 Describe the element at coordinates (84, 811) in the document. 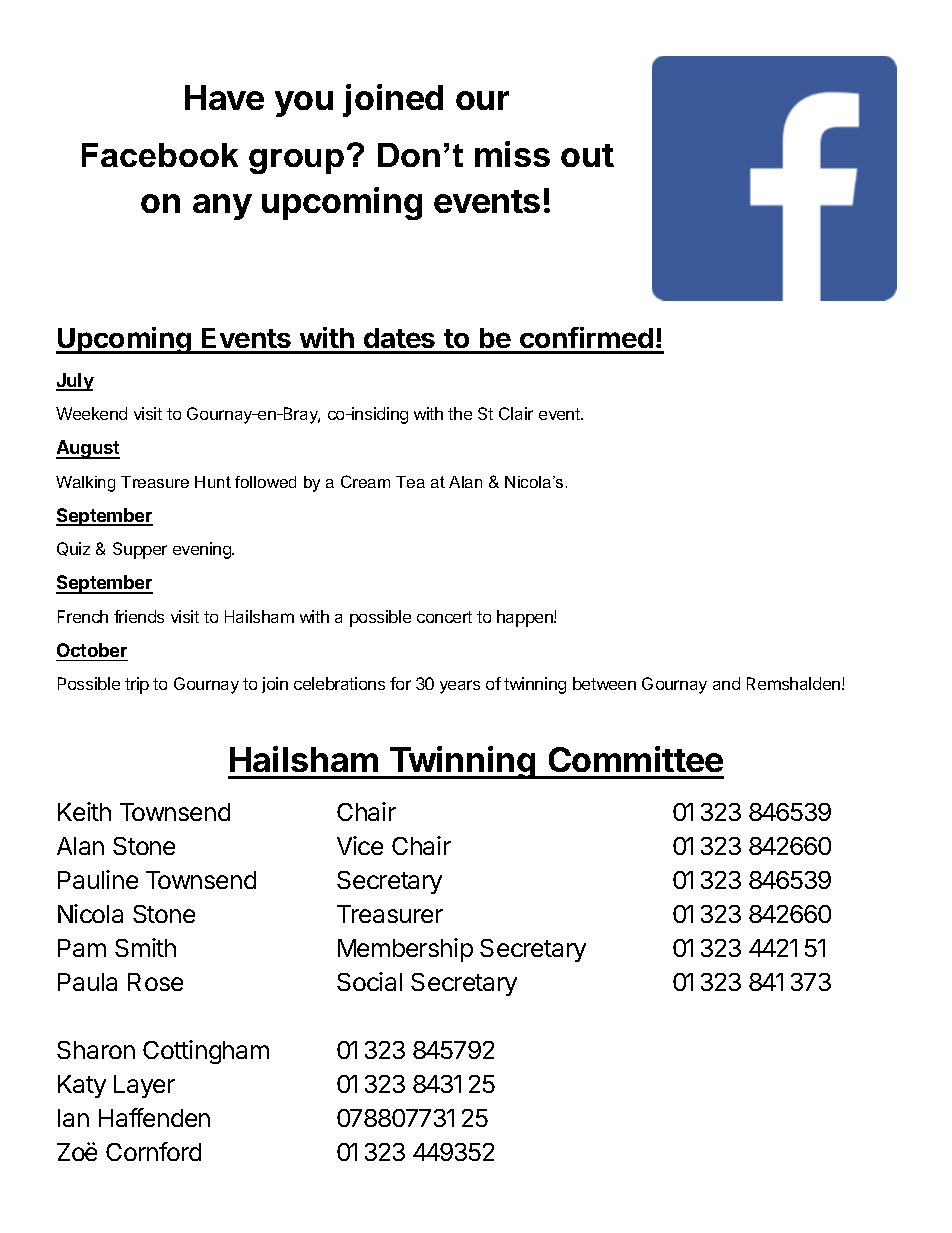

I see `Keith` at that location.
